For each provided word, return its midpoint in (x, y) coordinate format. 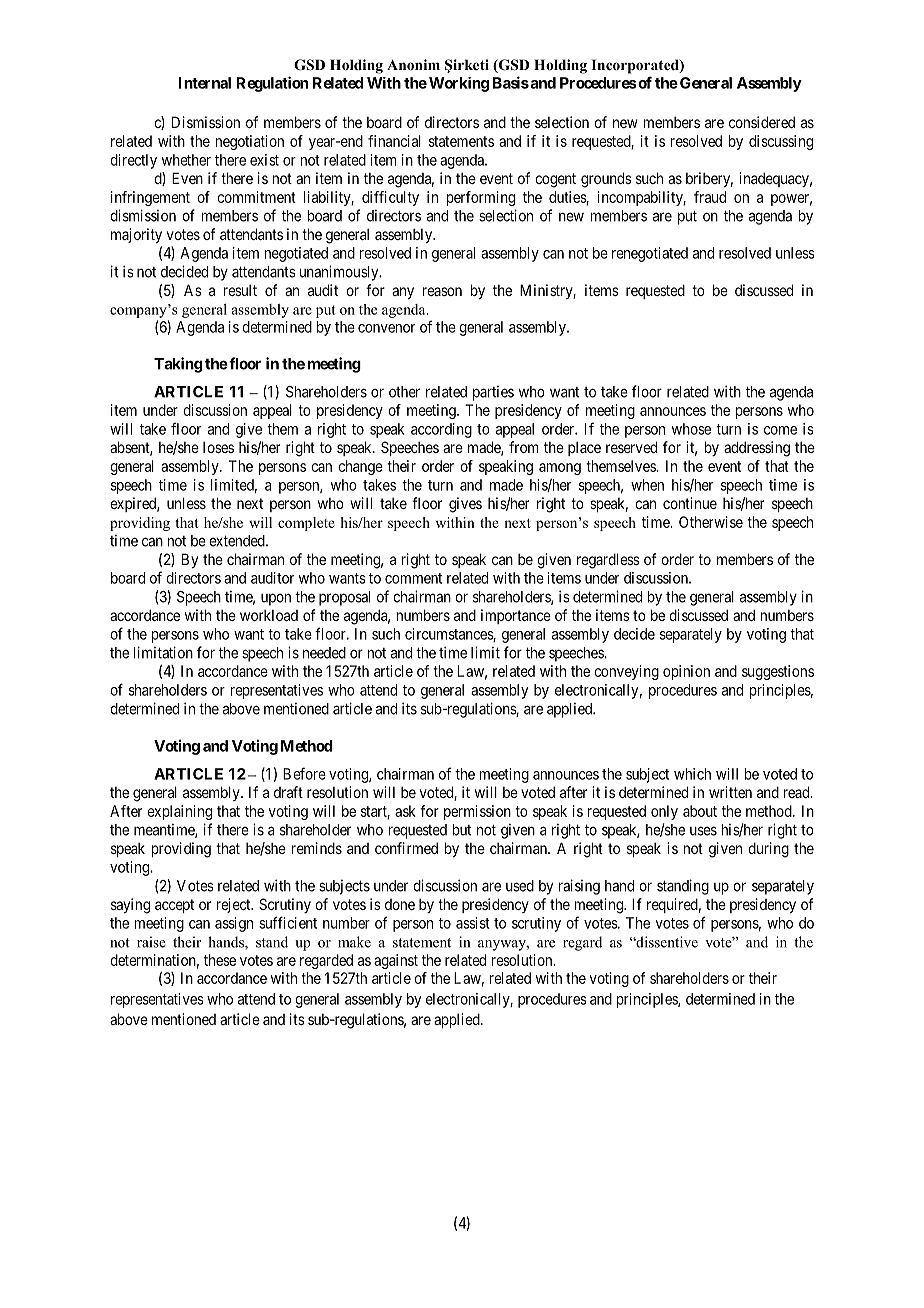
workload (269, 615)
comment (413, 578)
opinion (686, 672)
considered (762, 122)
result (240, 290)
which (692, 774)
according (441, 430)
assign (234, 924)
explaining (179, 812)
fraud (710, 197)
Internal (204, 83)
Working (459, 84)
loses (218, 447)
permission (477, 812)
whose (691, 429)
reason (442, 291)
